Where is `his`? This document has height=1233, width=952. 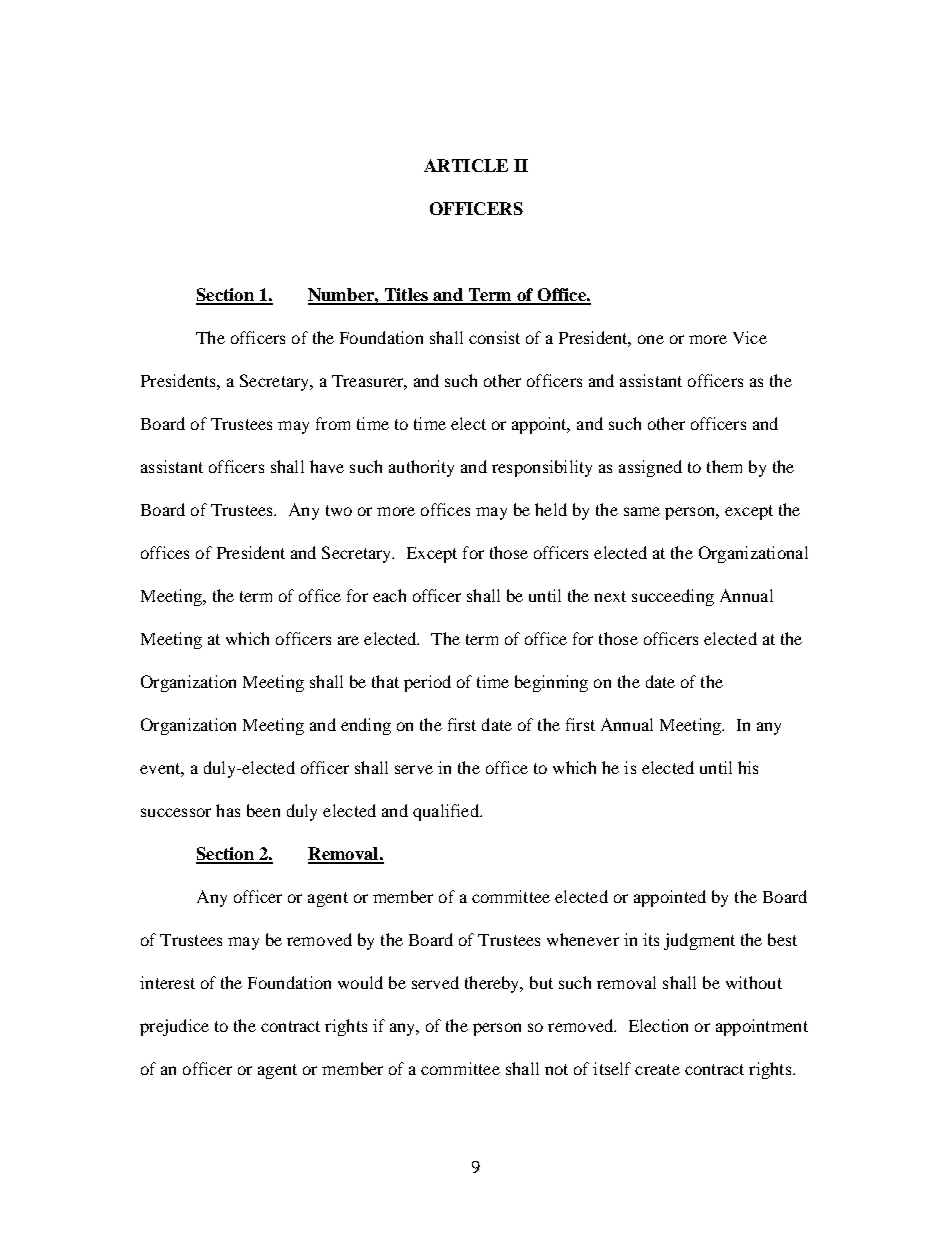
his is located at coordinates (748, 767).
